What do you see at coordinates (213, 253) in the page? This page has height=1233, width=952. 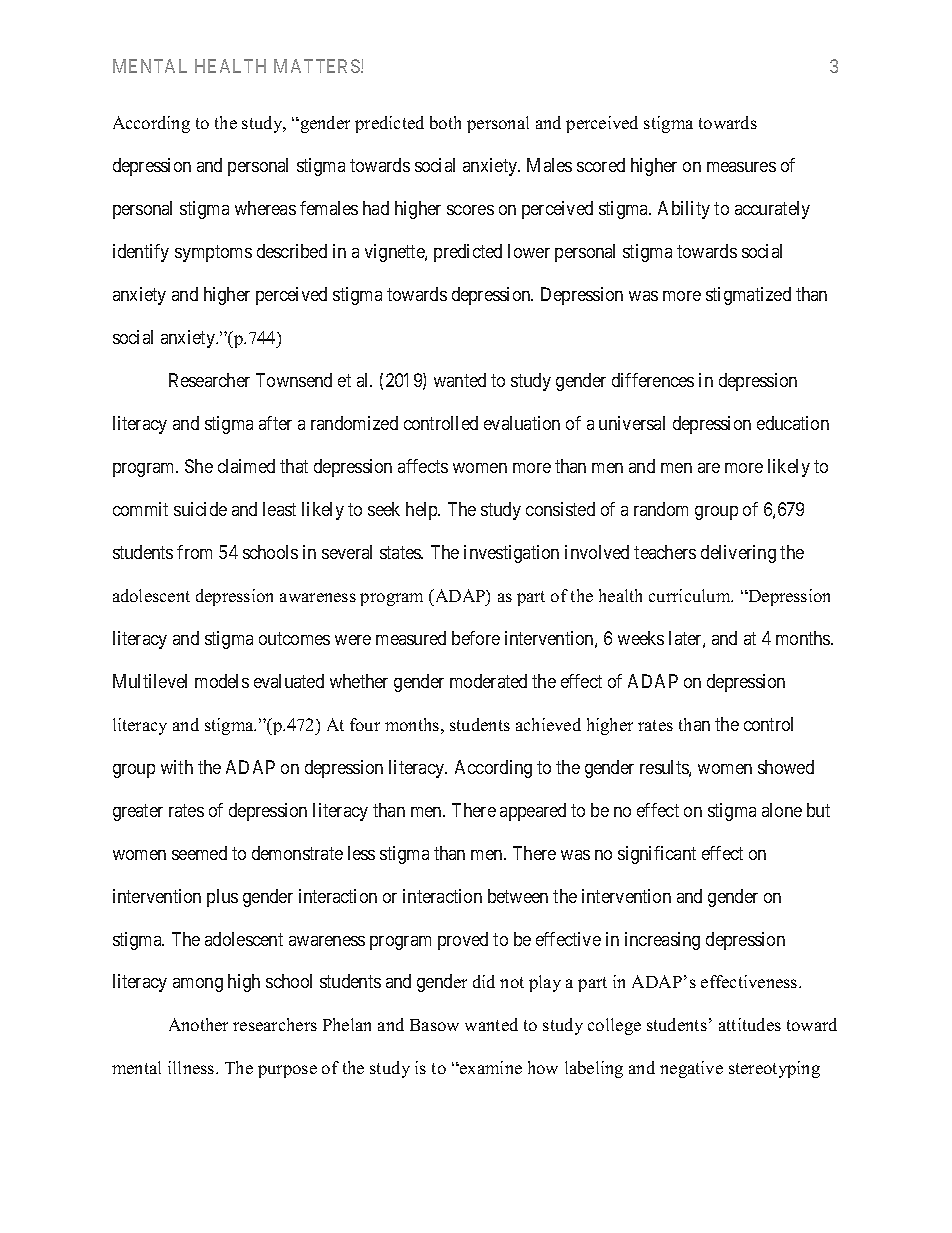 I see `symptoms` at bounding box center [213, 253].
